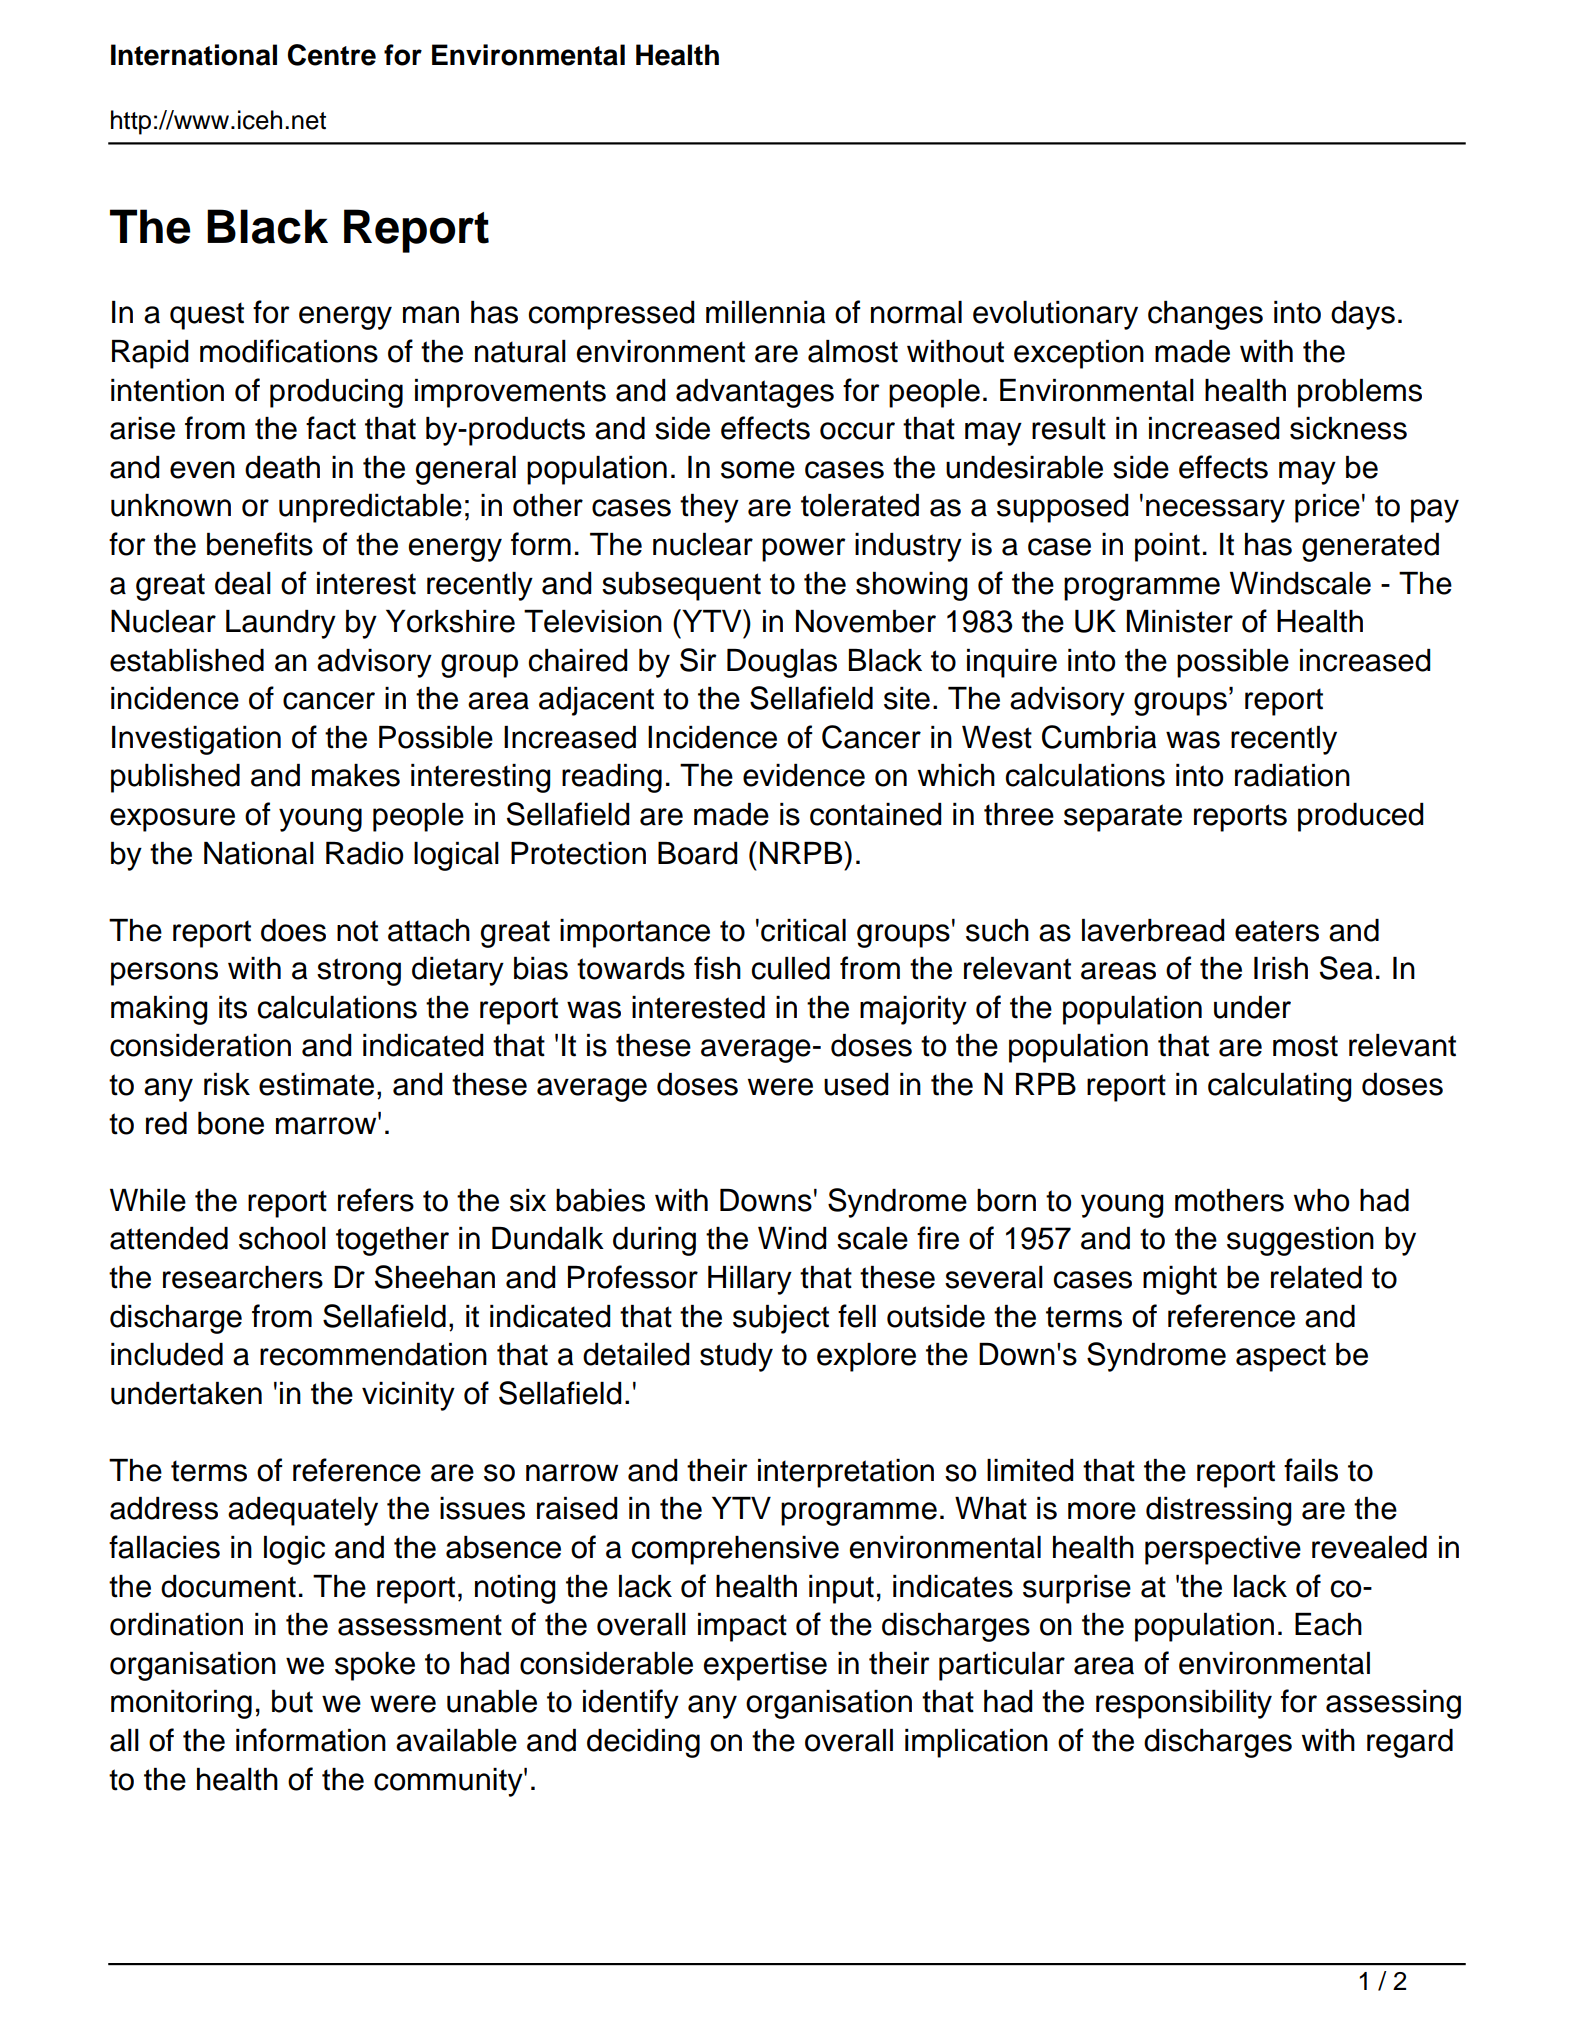  Describe the element at coordinates (1327, 508) in the document. I see `price` at that location.
